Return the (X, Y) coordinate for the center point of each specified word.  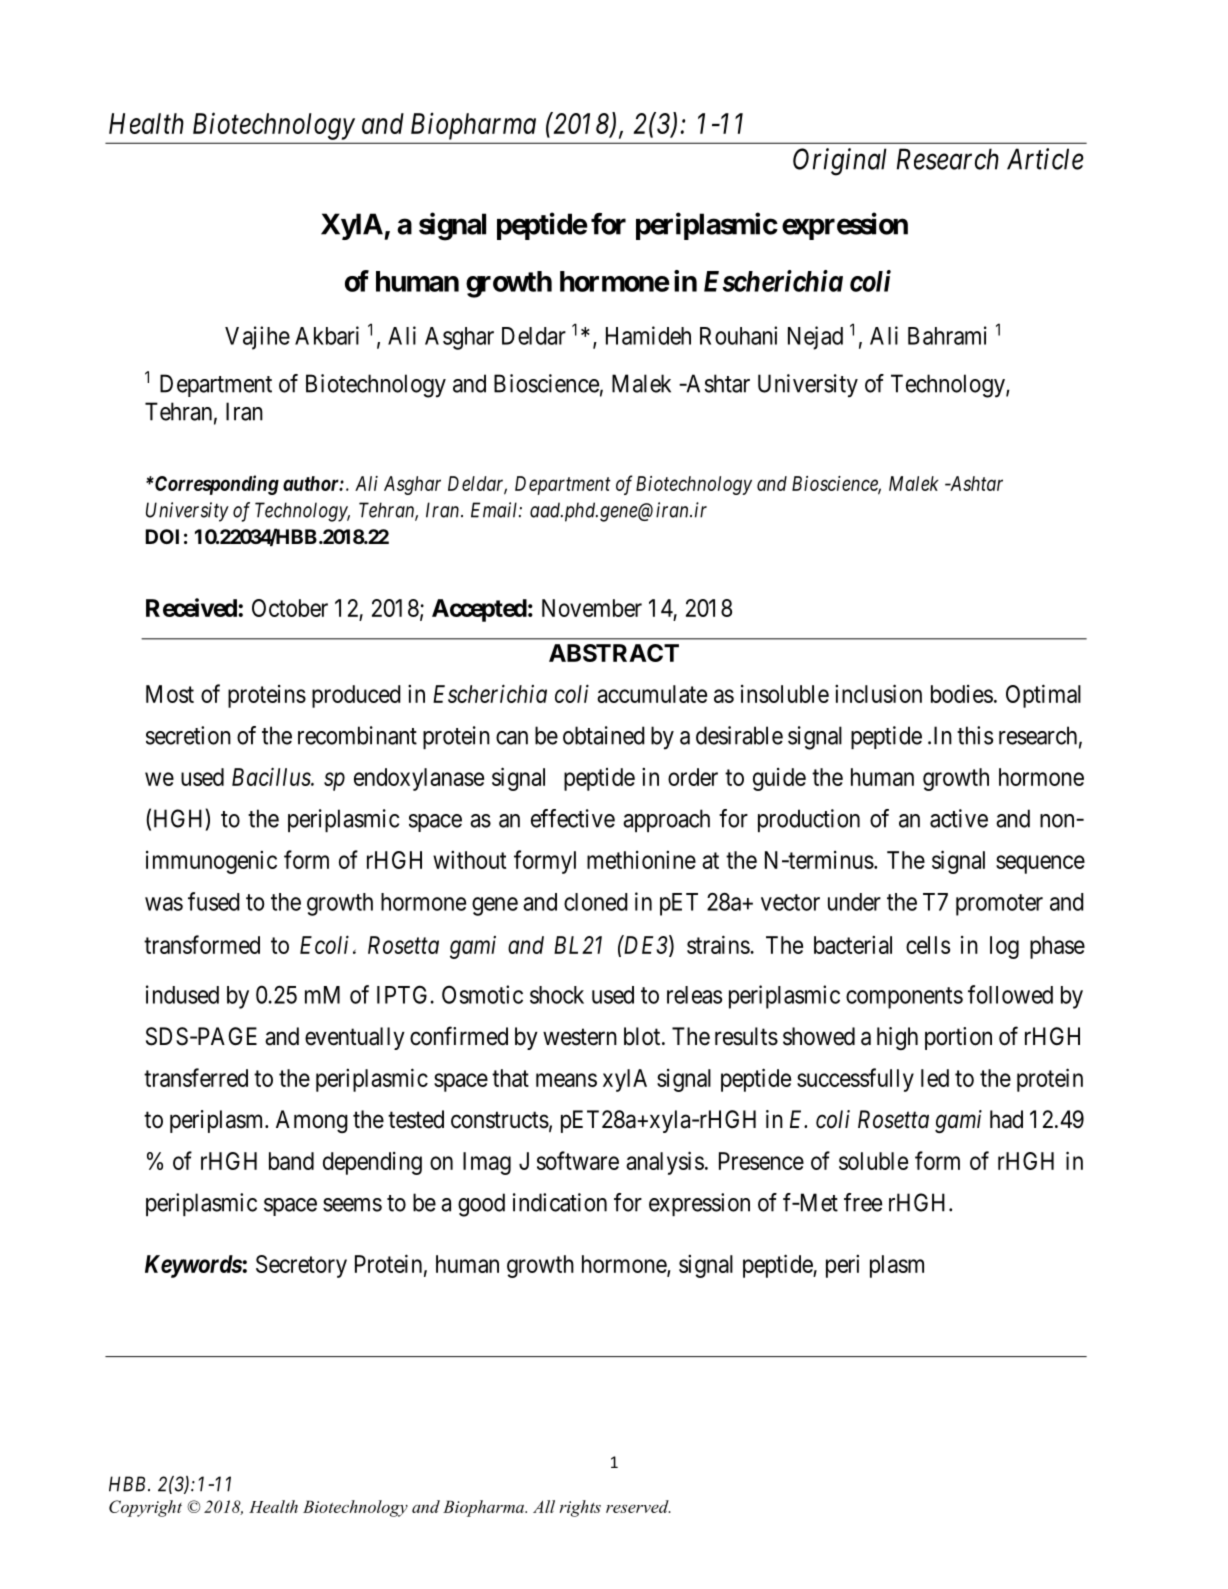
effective (573, 818)
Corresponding (216, 485)
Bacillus (272, 776)
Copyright (145, 1508)
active (959, 818)
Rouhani (738, 335)
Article (1045, 159)
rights (580, 1508)
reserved (638, 1506)
